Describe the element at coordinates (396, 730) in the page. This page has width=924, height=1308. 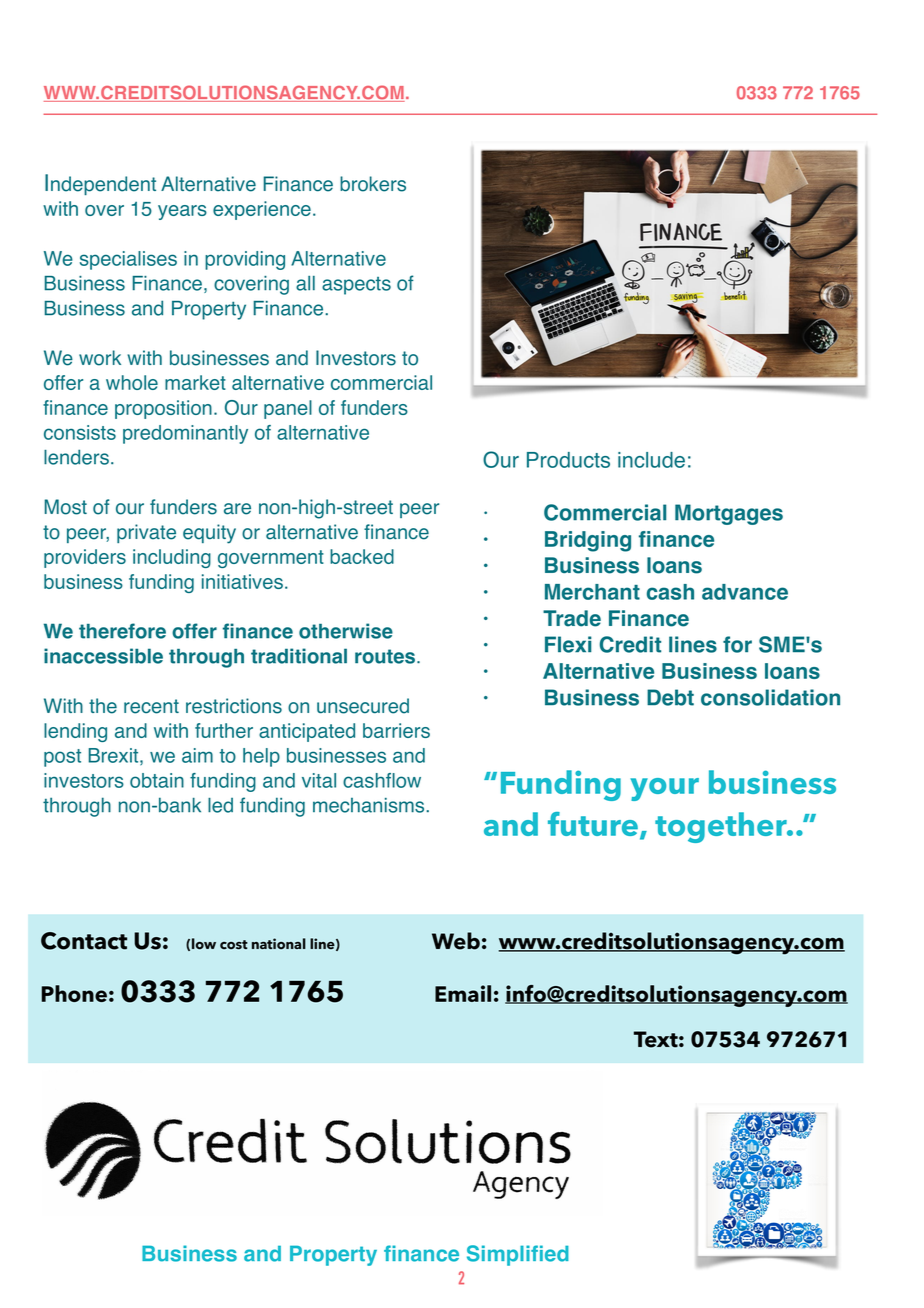
I see `barriers` at that location.
